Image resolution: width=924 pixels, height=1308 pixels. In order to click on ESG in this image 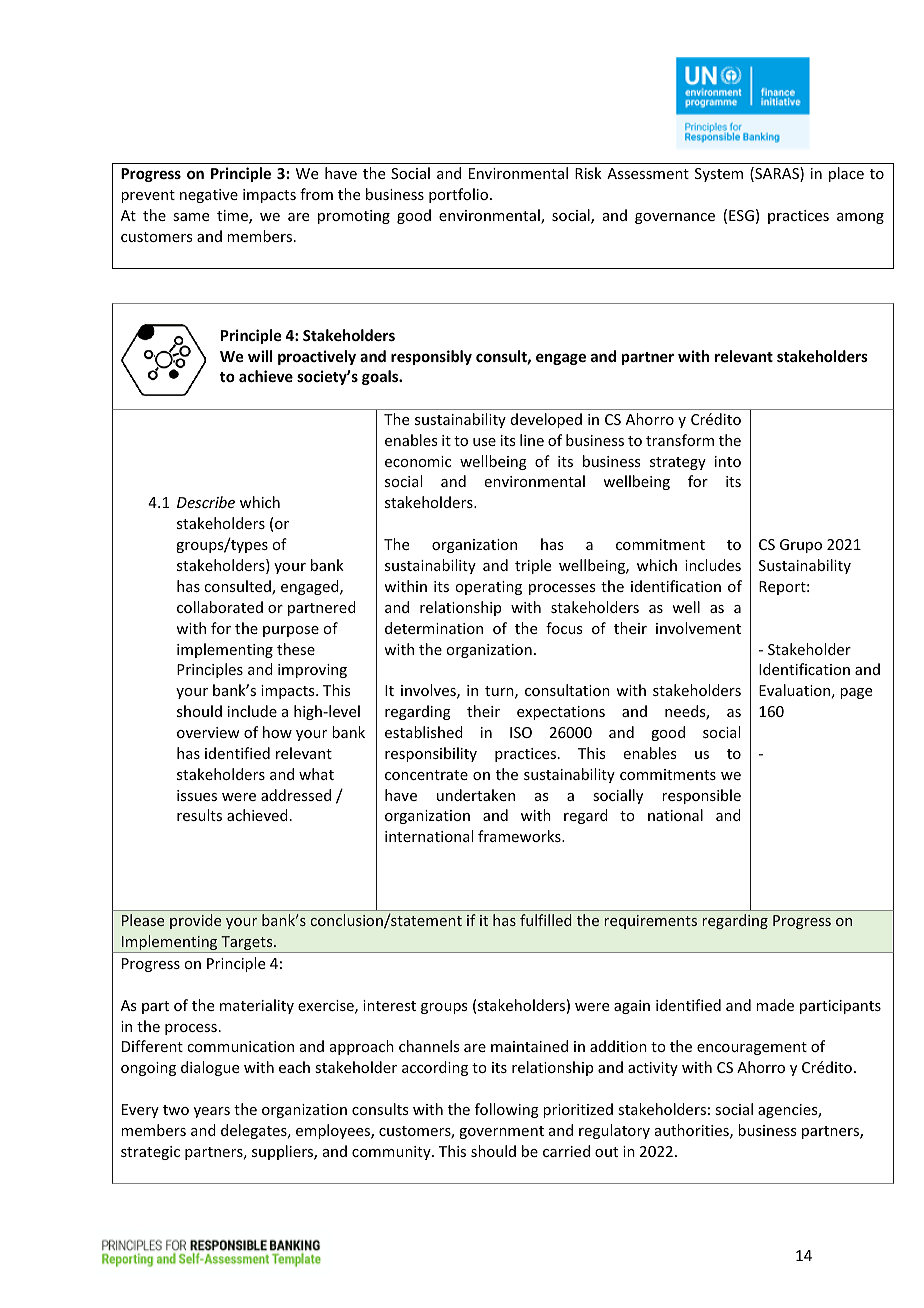, I will do `click(741, 215)`.
